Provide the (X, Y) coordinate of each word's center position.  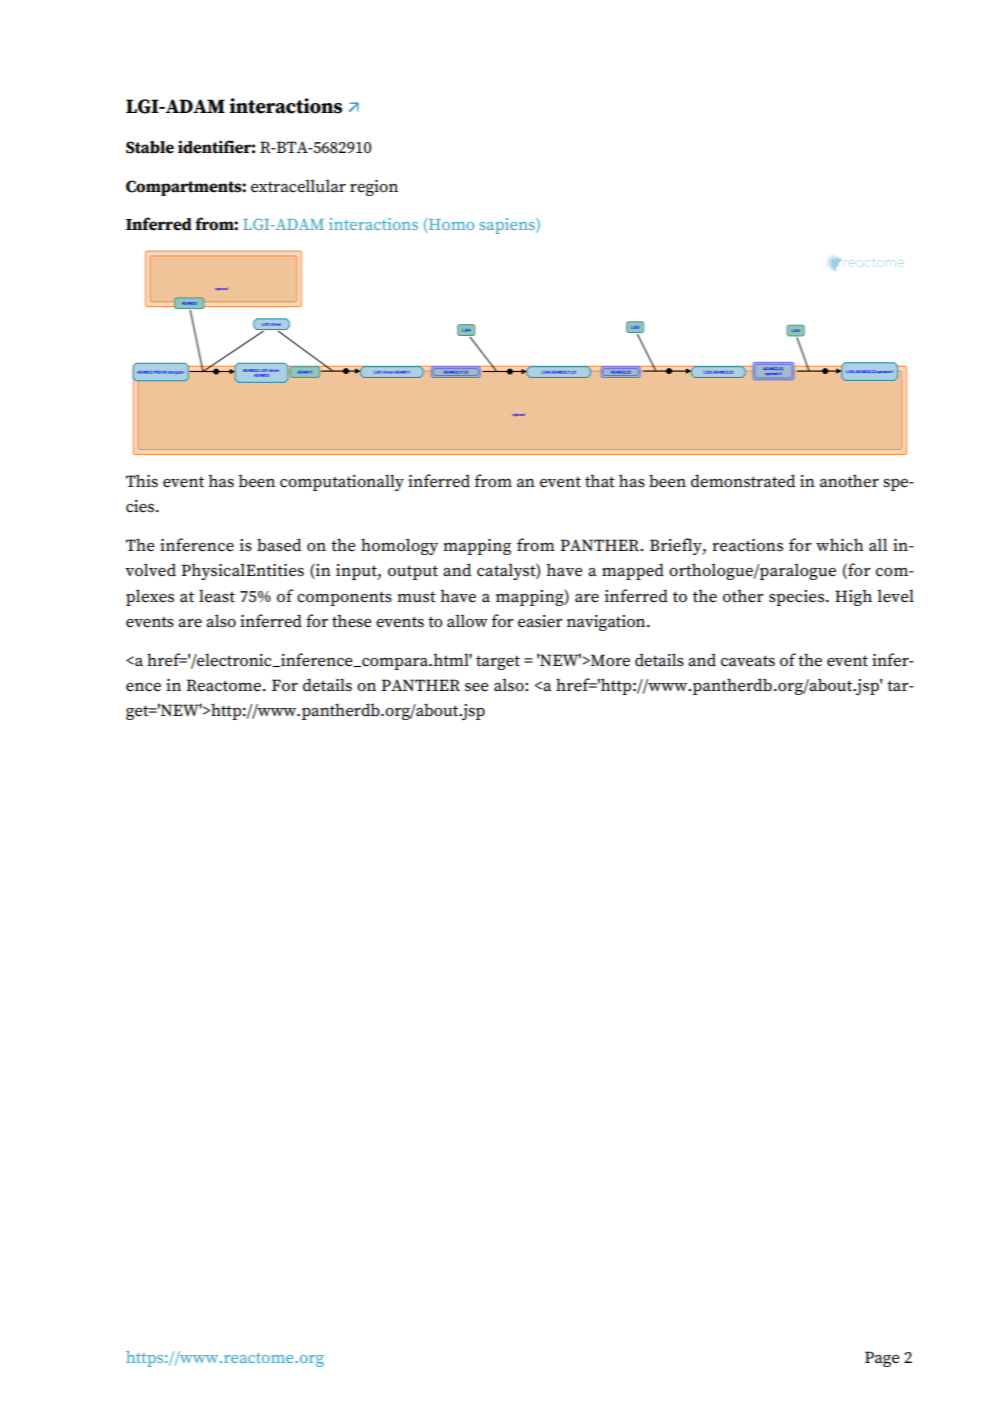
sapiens (508, 226)
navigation (607, 623)
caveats (748, 661)
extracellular (298, 186)
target (498, 662)
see (476, 687)
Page (882, 1359)
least (217, 596)
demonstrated (743, 481)
